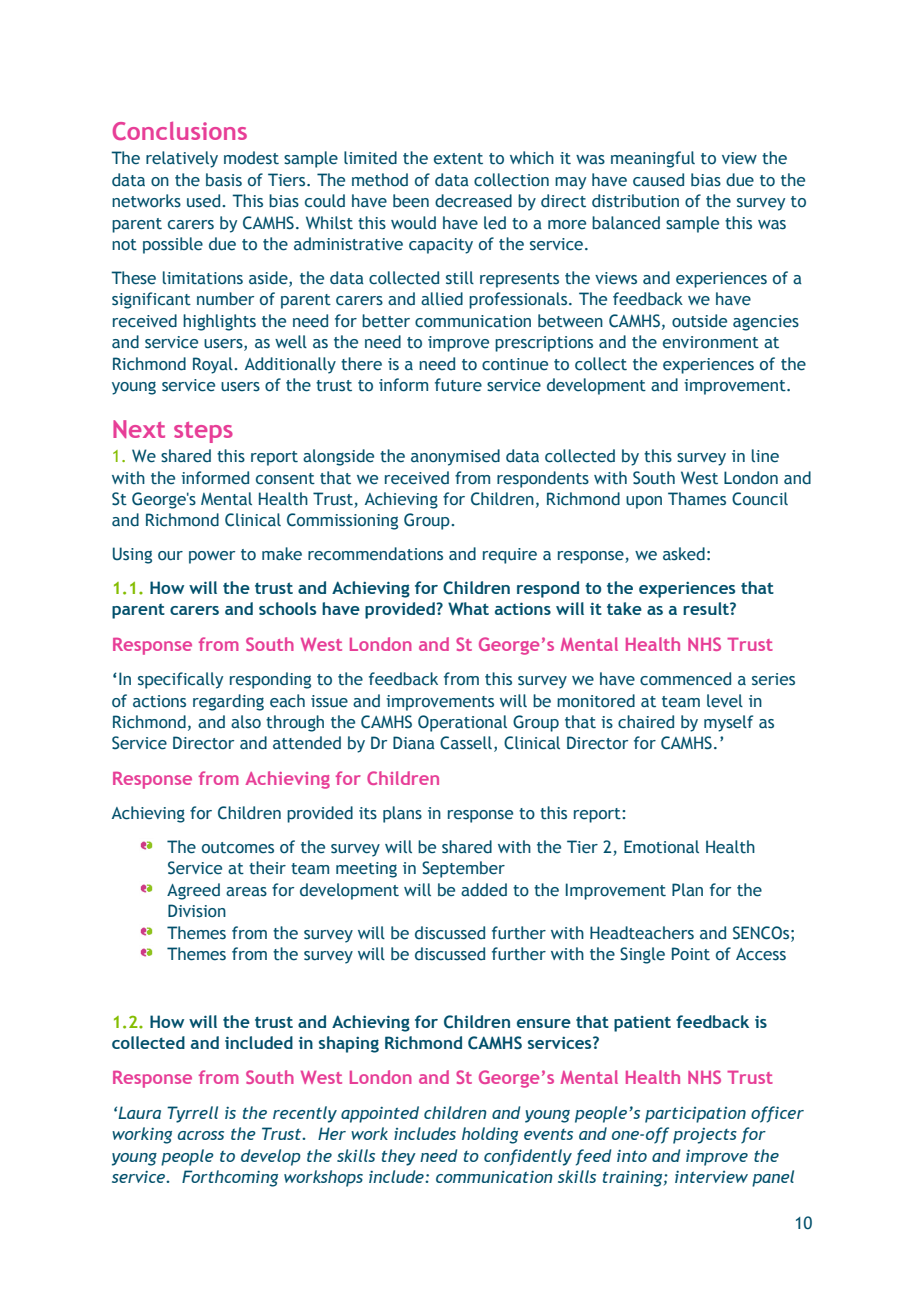  I want to click on future, so click(458, 385).
